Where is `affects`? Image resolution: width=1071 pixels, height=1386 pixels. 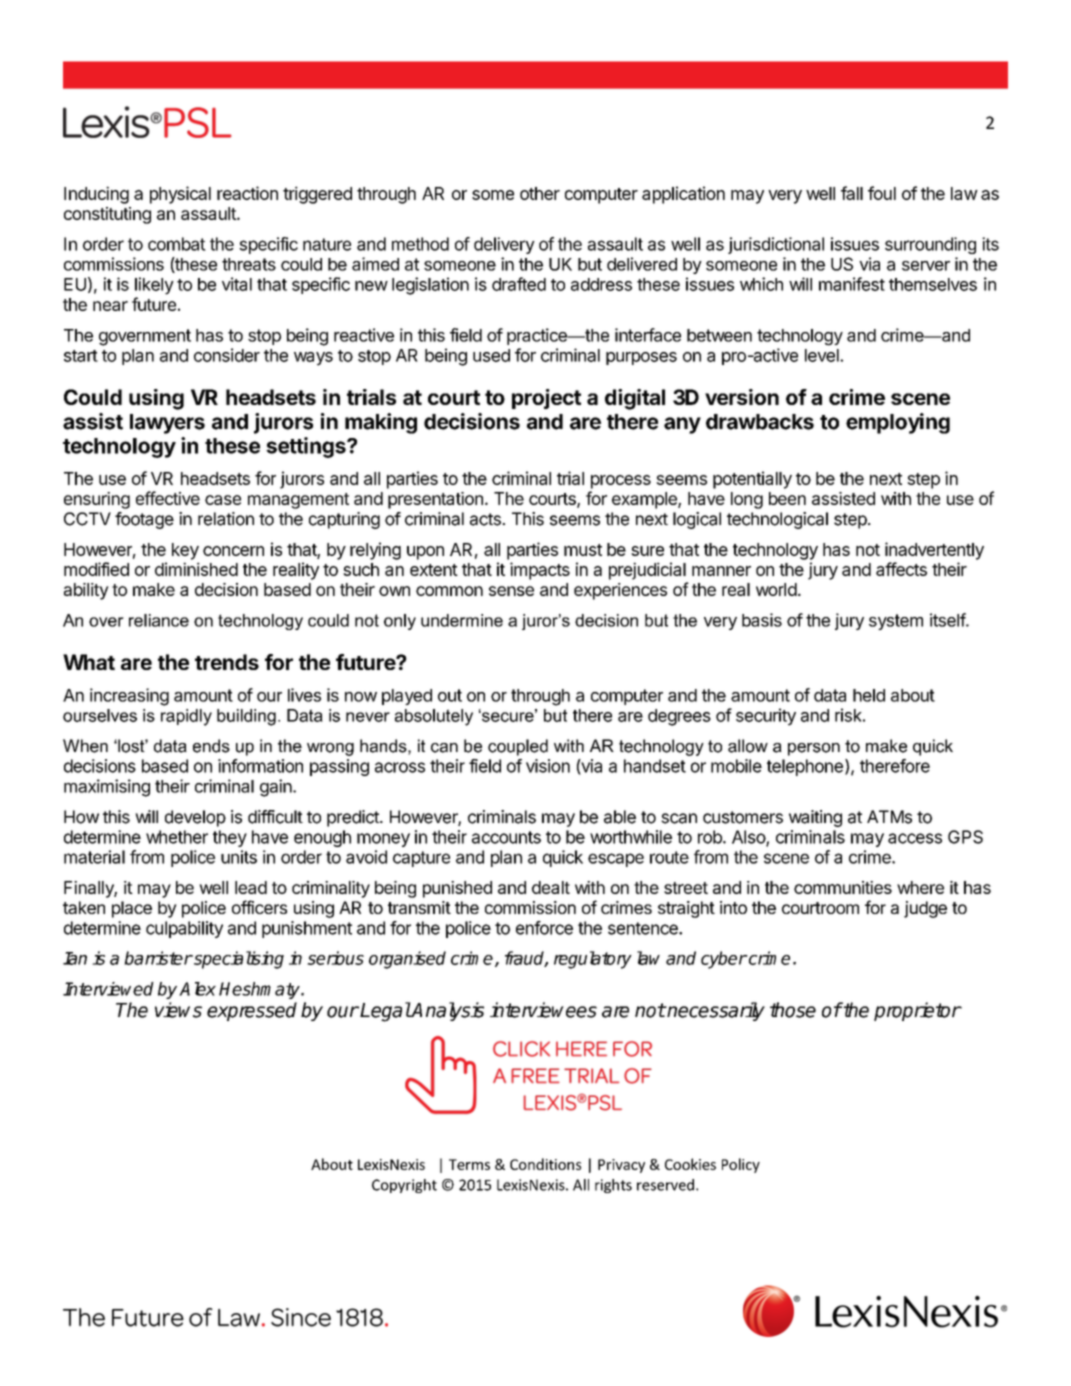 affects is located at coordinates (901, 569).
